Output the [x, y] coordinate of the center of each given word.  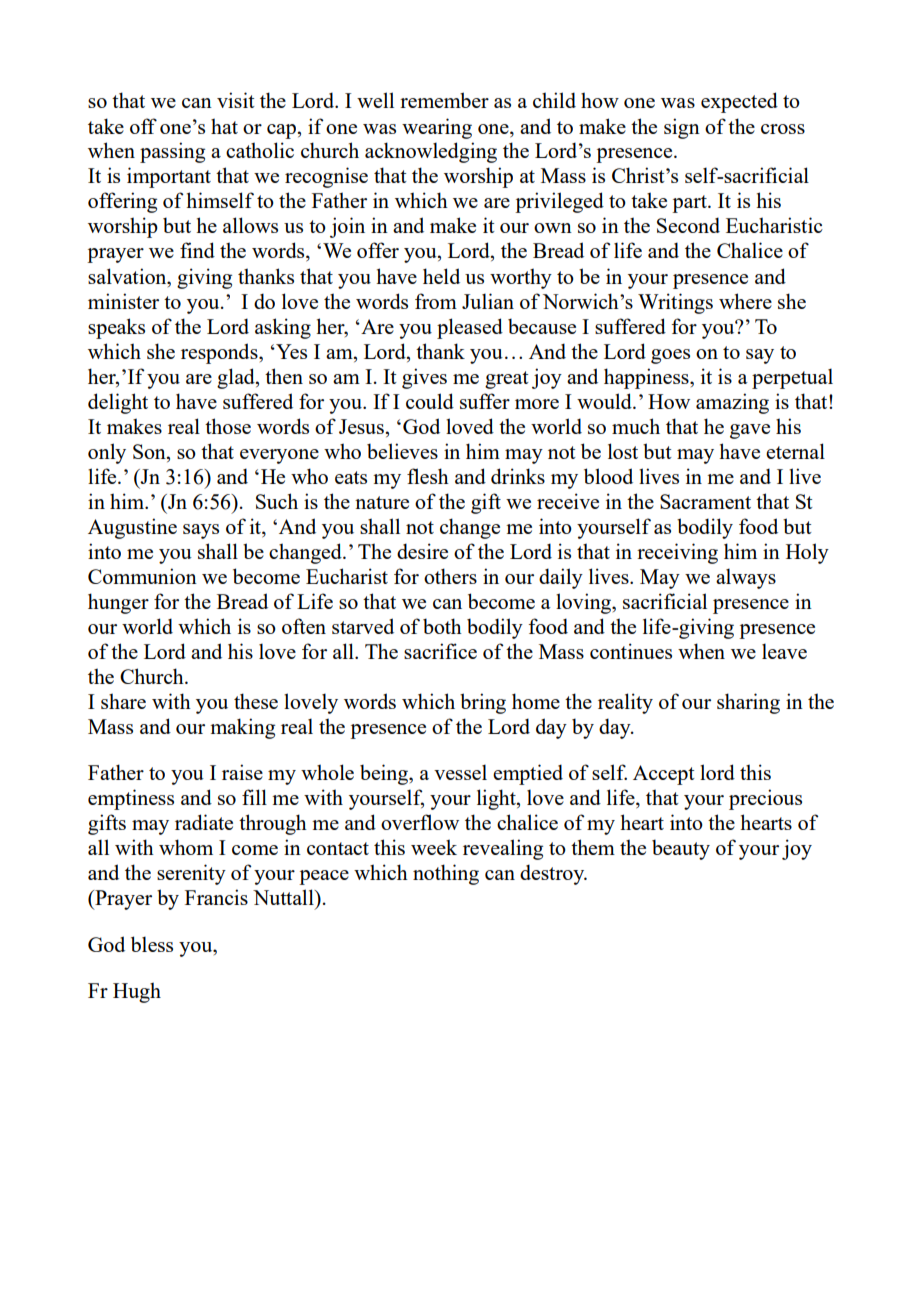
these [256, 701]
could [430, 401]
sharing [748, 703]
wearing [437, 128]
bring [483, 703]
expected [739, 102]
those [228, 426]
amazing [732, 403]
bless [152, 944]
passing [172, 152]
